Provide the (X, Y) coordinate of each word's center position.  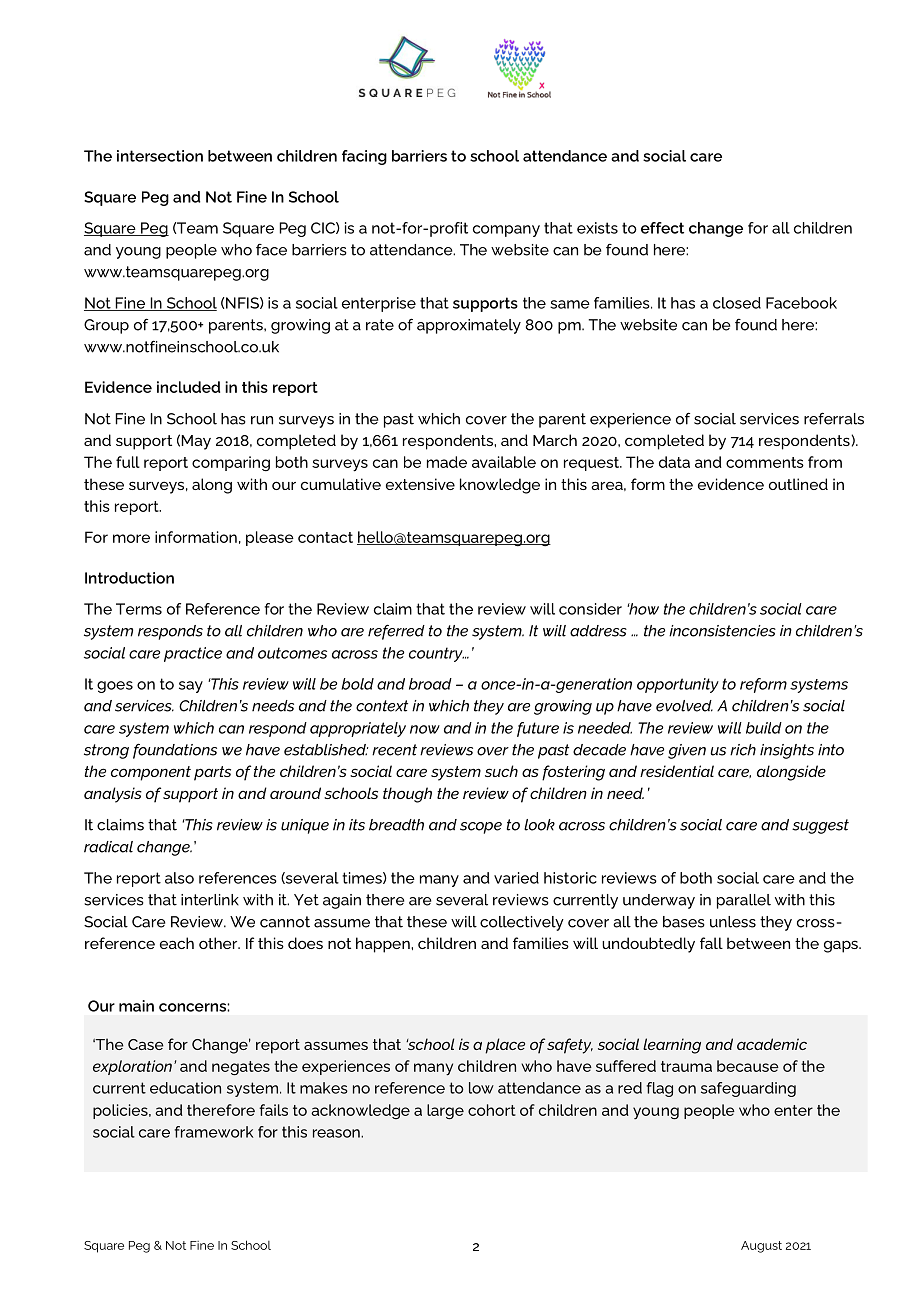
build (764, 728)
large (445, 1111)
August (761, 1247)
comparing (231, 463)
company (506, 231)
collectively (522, 923)
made (447, 462)
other (219, 943)
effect (662, 228)
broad (430, 684)
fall (711, 943)
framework (214, 1132)
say (191, 687)
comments (765, 462)
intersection (160, 156)
